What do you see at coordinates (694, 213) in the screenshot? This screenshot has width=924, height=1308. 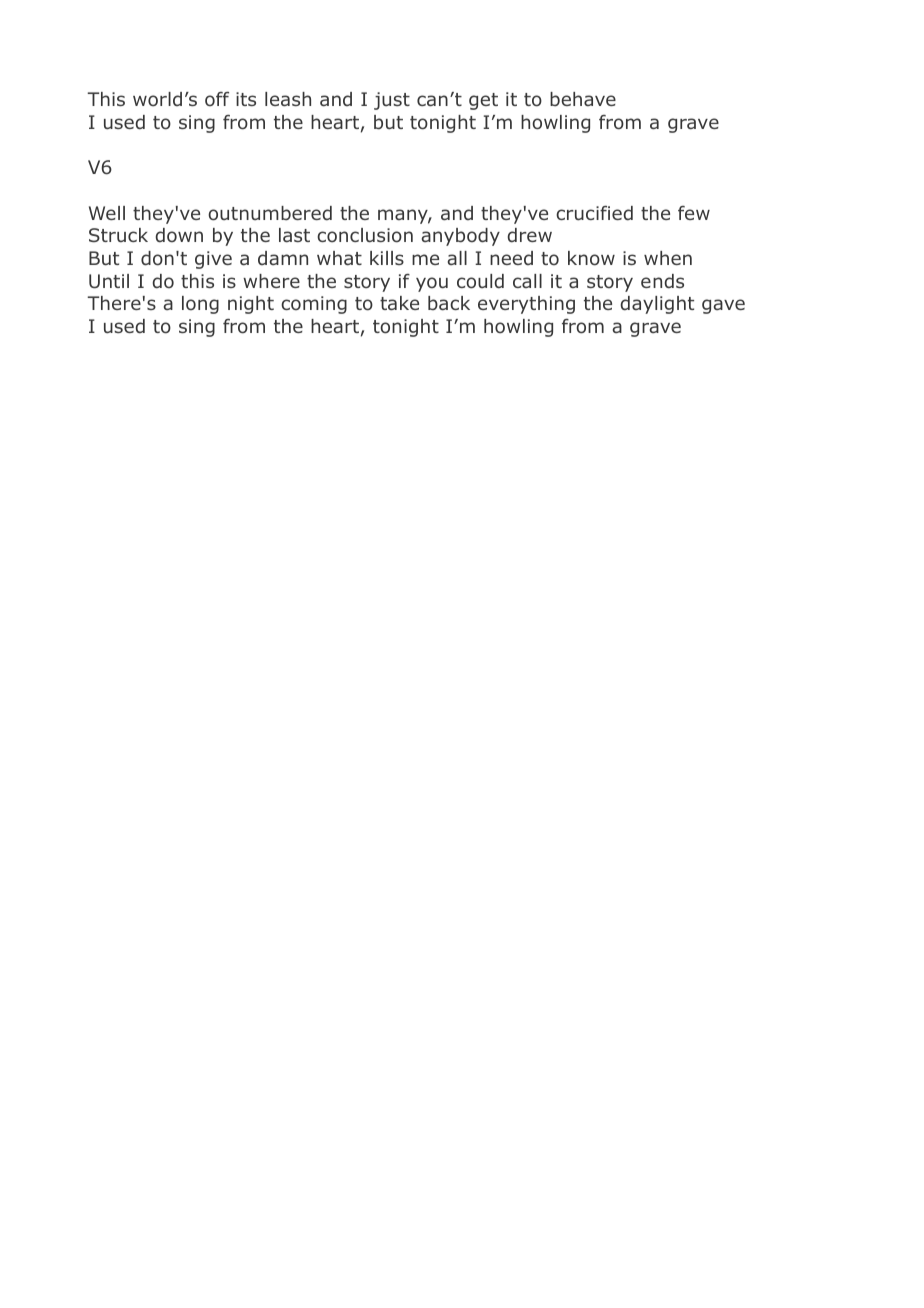 I see `few` at bounding box center [694, 213].
